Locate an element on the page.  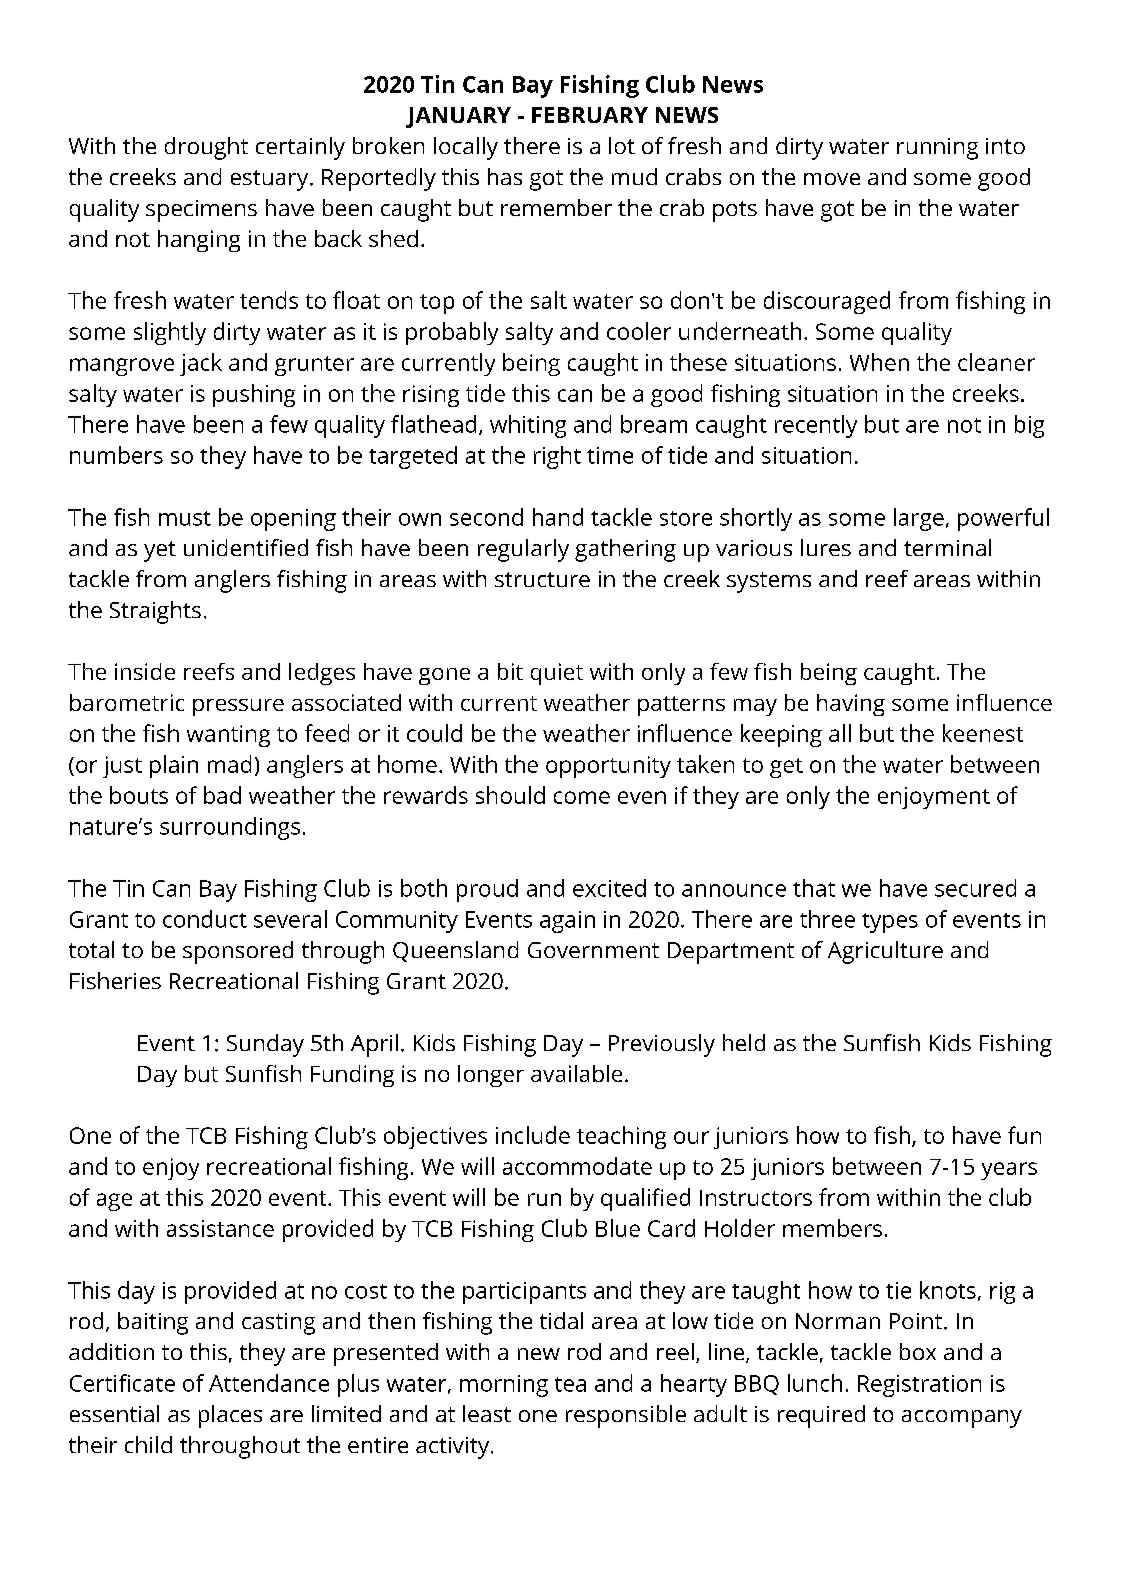
conduct is located at coordinates (205, 919).
